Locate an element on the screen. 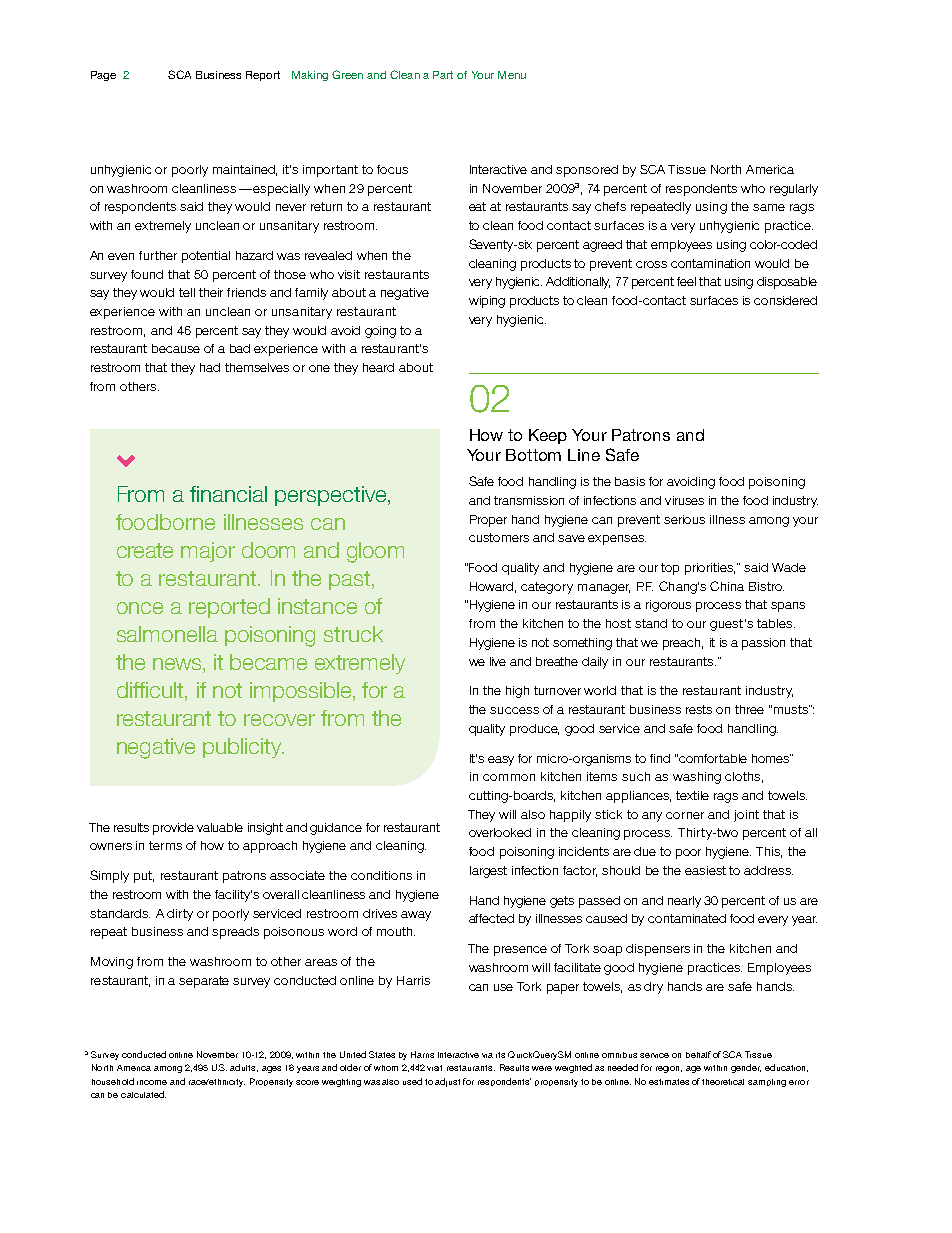 The width and height of the screenshot is (952, 1233). Page is located at coordinates (103, 76).
